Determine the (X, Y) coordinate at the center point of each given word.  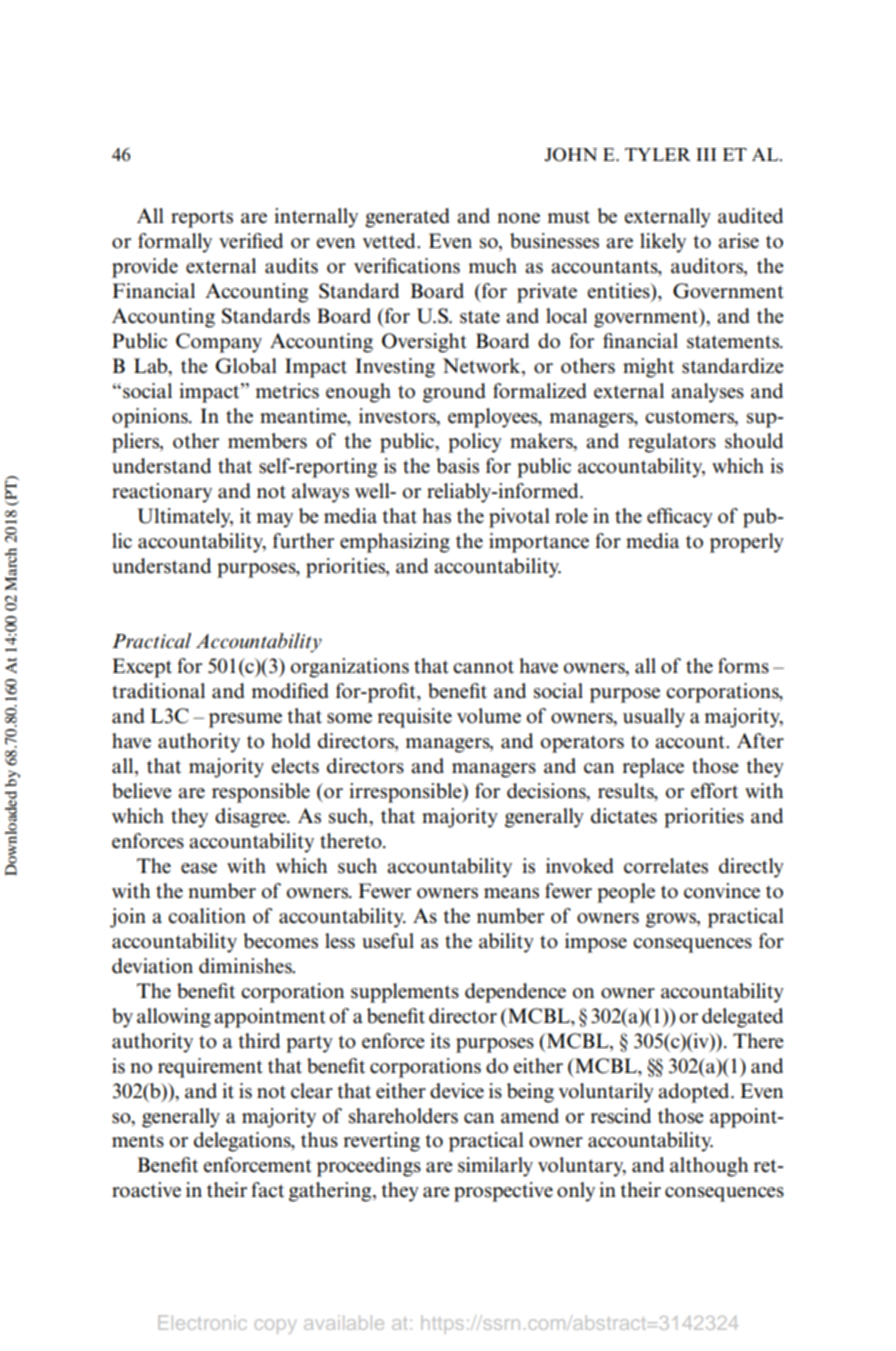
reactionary (162, 493)
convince (722, 891)
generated (407, 218)
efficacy (680, 518)
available (344, 1322)
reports (202, 219)
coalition (207, 916)
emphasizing (395, 543)
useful (388, 941)
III (706, 154)
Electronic (202, 1322)
